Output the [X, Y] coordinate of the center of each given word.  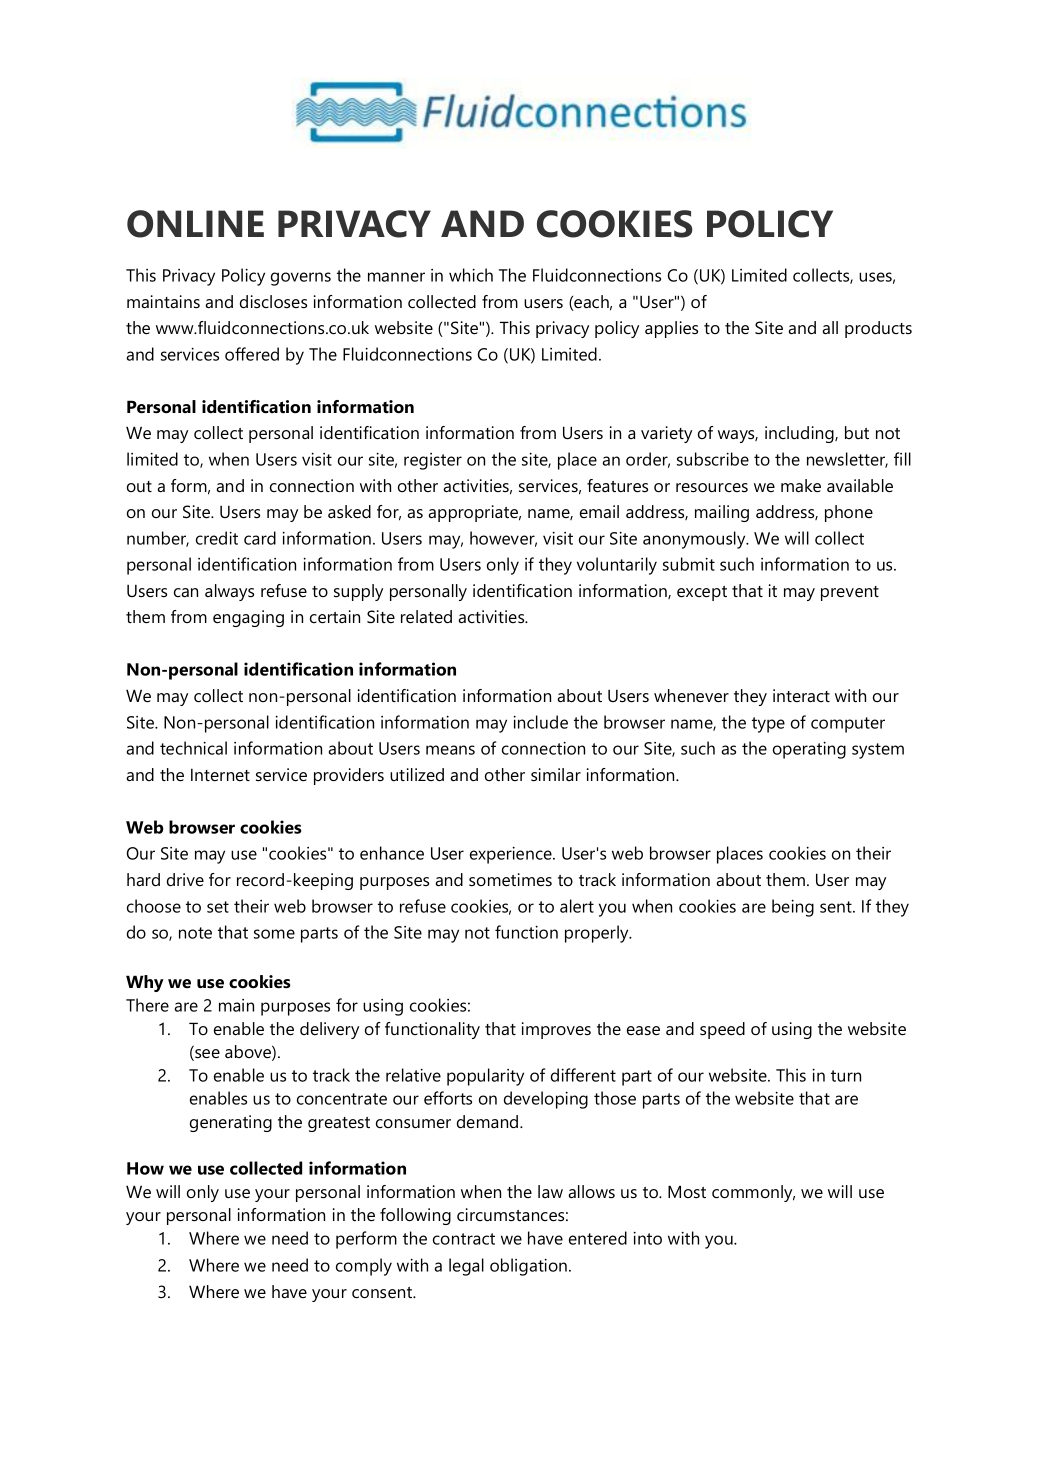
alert [577, 906]
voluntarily [617, 566]
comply [364, 1267]
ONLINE [195, 224]
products [878, 329]
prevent [850, 593]
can [186, 592]
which [471, 275]
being [793, 908]
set [218, 907]
